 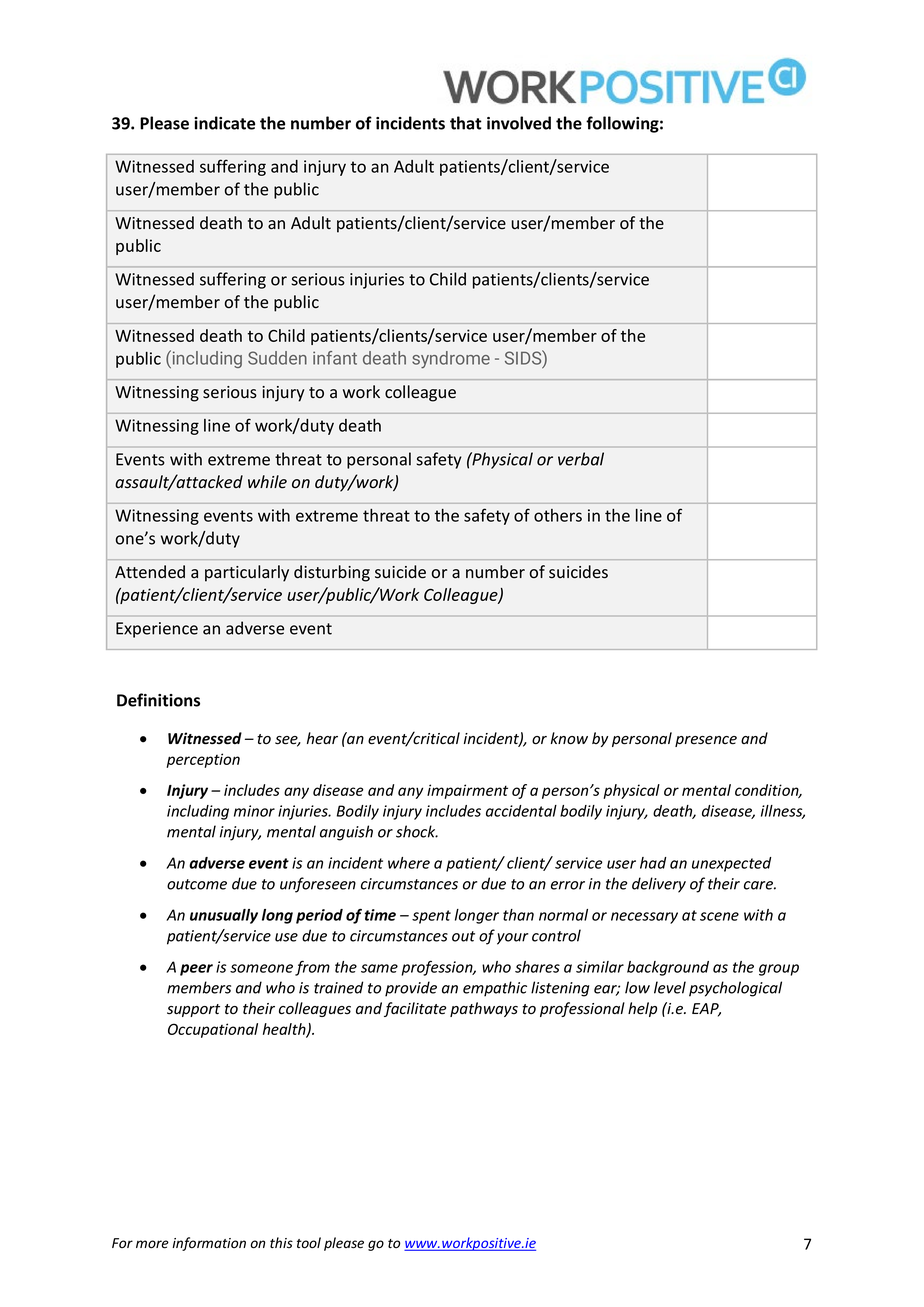 What do you see at coordinates (719, 916) in the document?
I see `scene` at bounding box center [719, 916].
